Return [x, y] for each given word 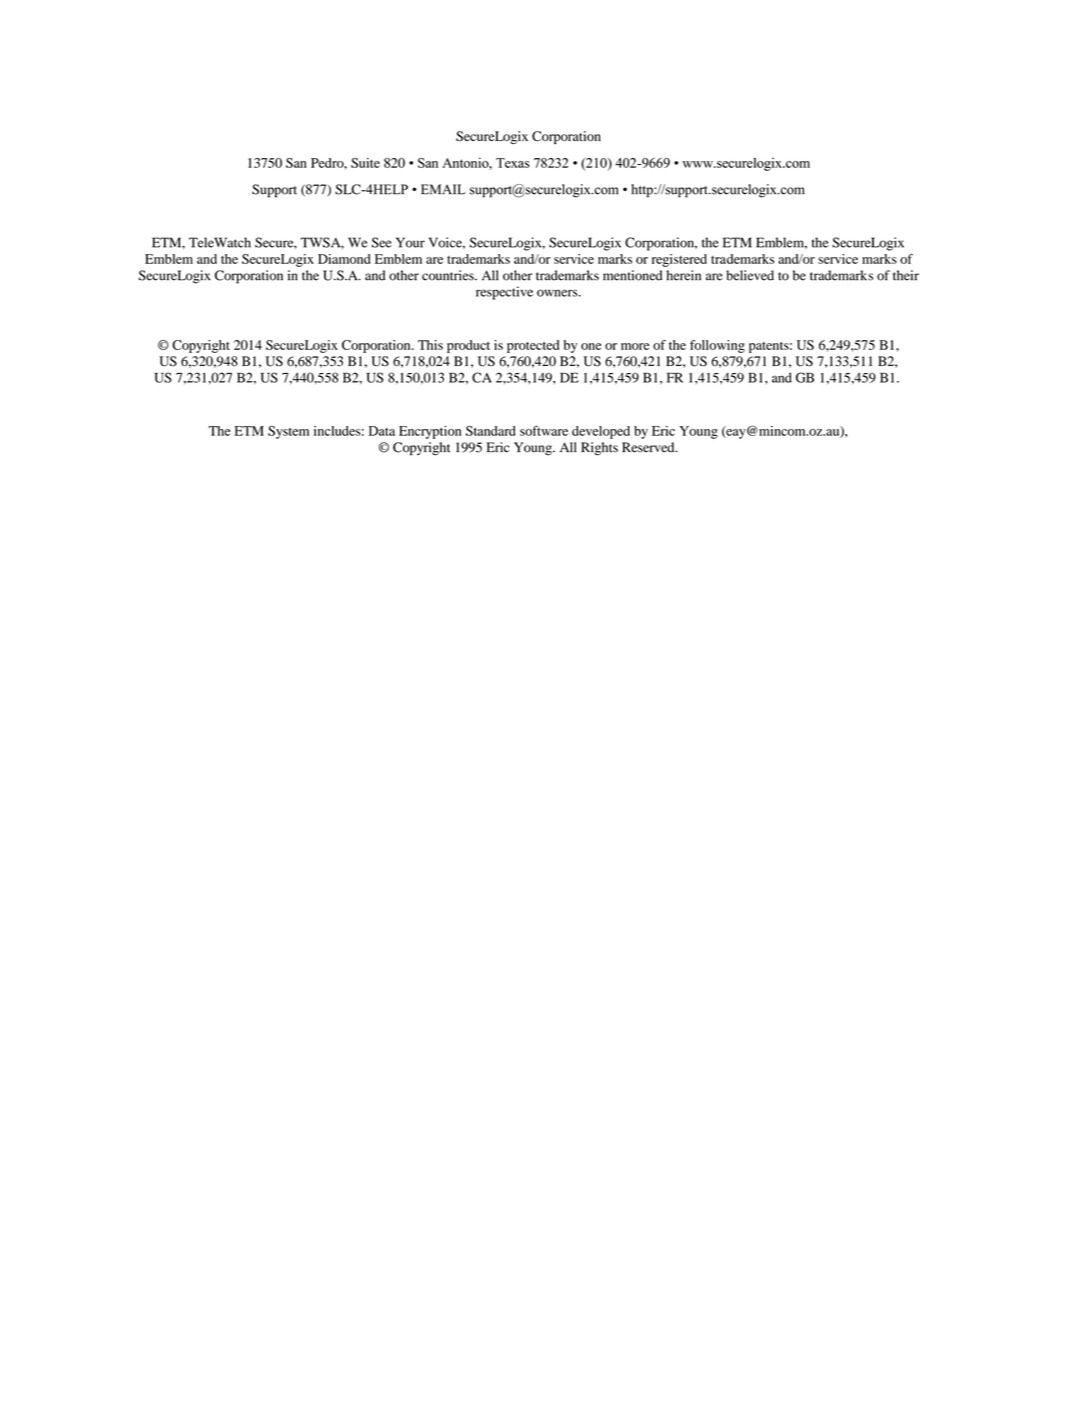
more [635, 346]
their [906, 275]
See [382, 242]
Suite [365, 163]
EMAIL [443, 189]
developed [601, 432]
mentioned [632, 275]
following [717, 346]
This [430, 345]
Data [382, 431]
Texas [513, 163]
